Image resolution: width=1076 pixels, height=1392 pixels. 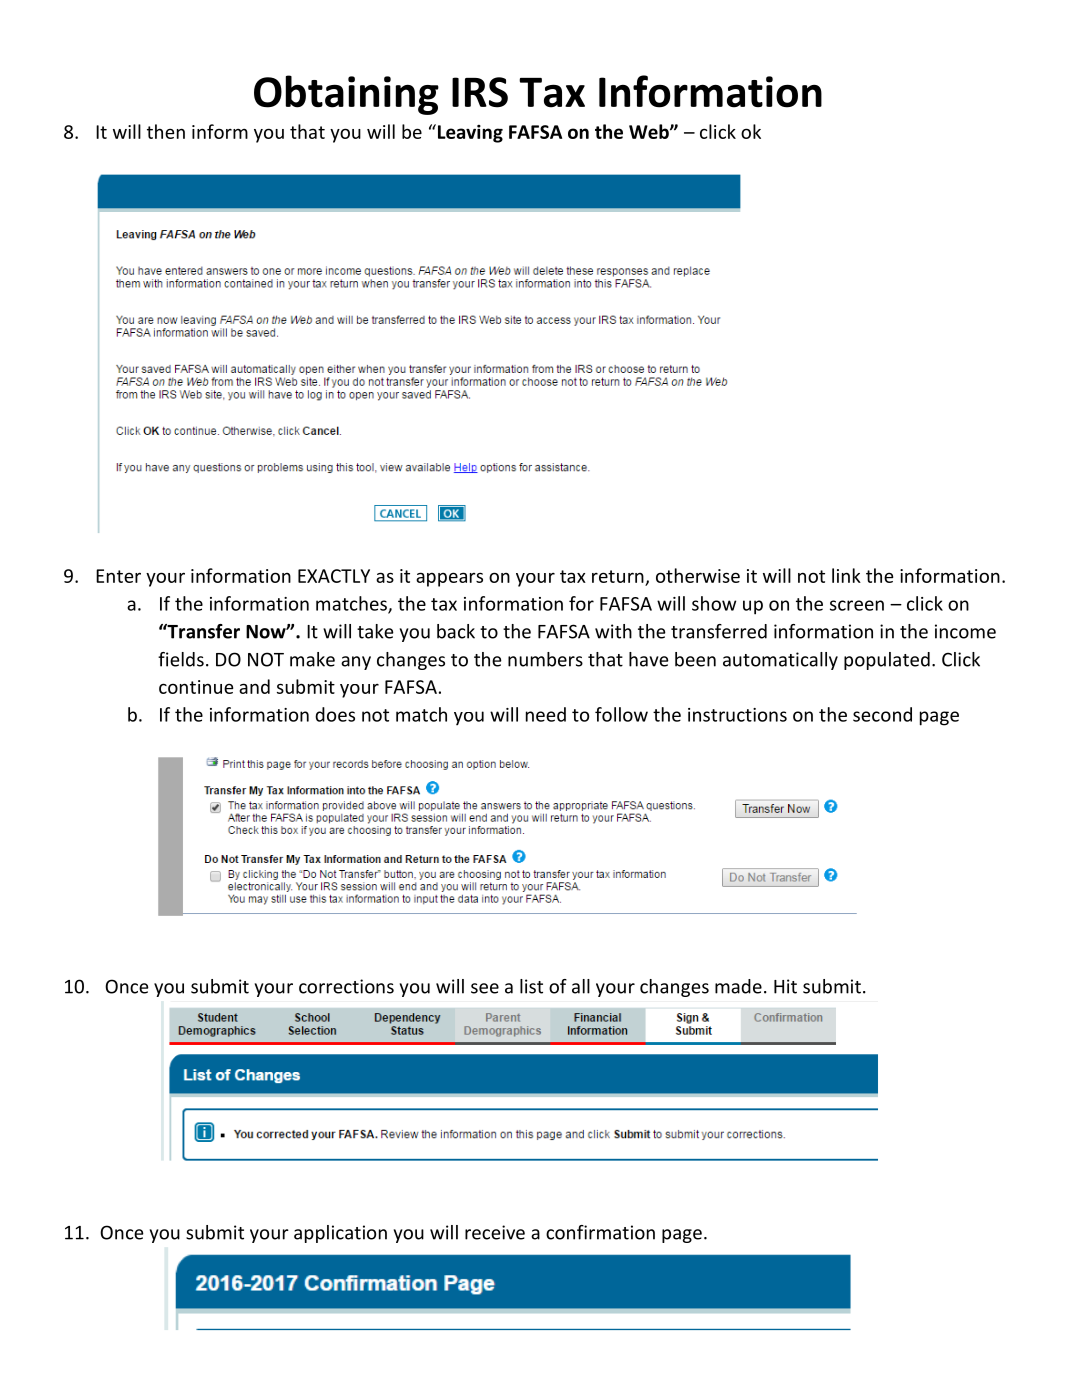 I want to click on confirmation, so click(x=600, y=1232).
